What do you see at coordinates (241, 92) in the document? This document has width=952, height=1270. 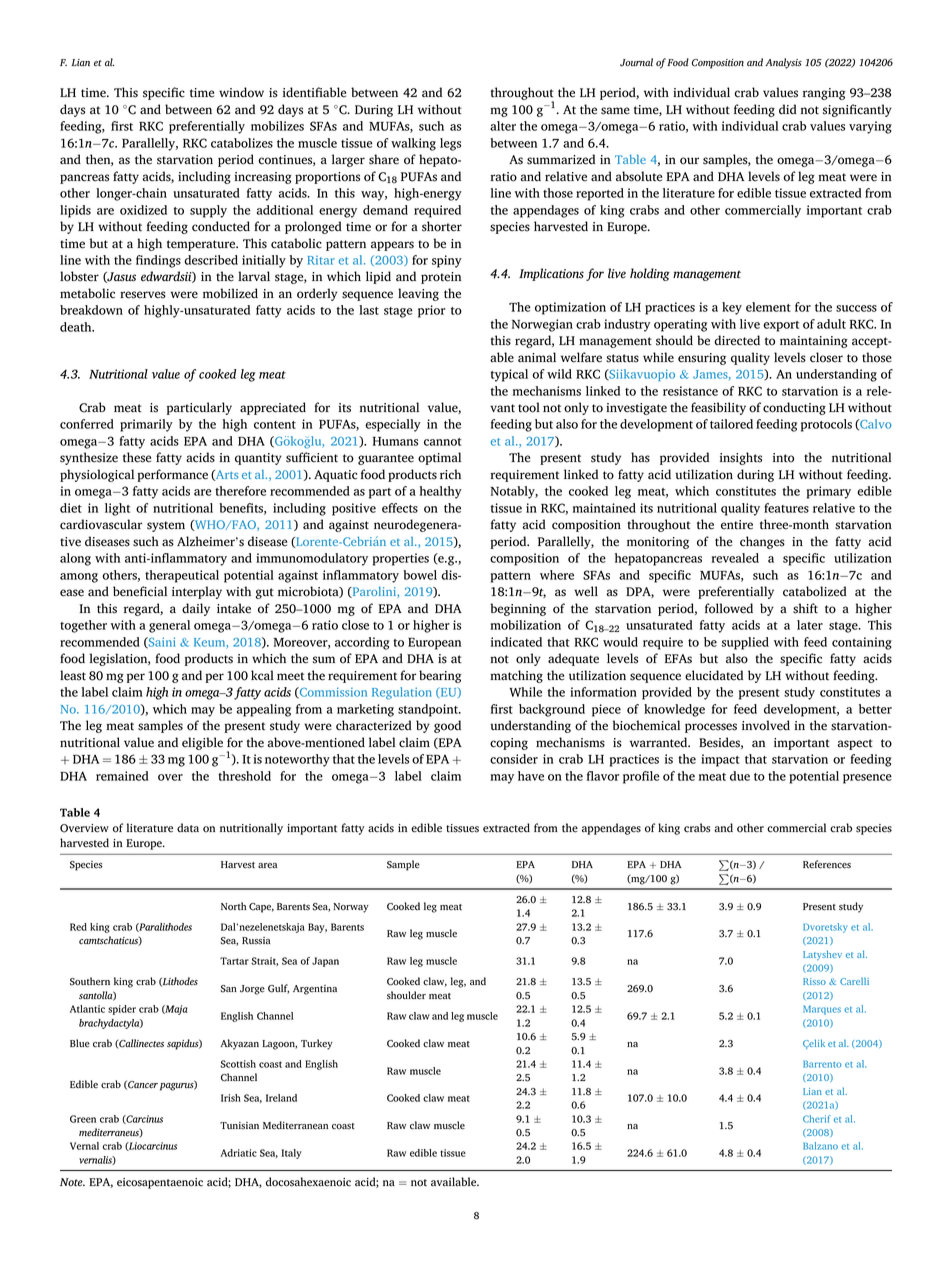 I see `window` at bounding box center [241, 92].
